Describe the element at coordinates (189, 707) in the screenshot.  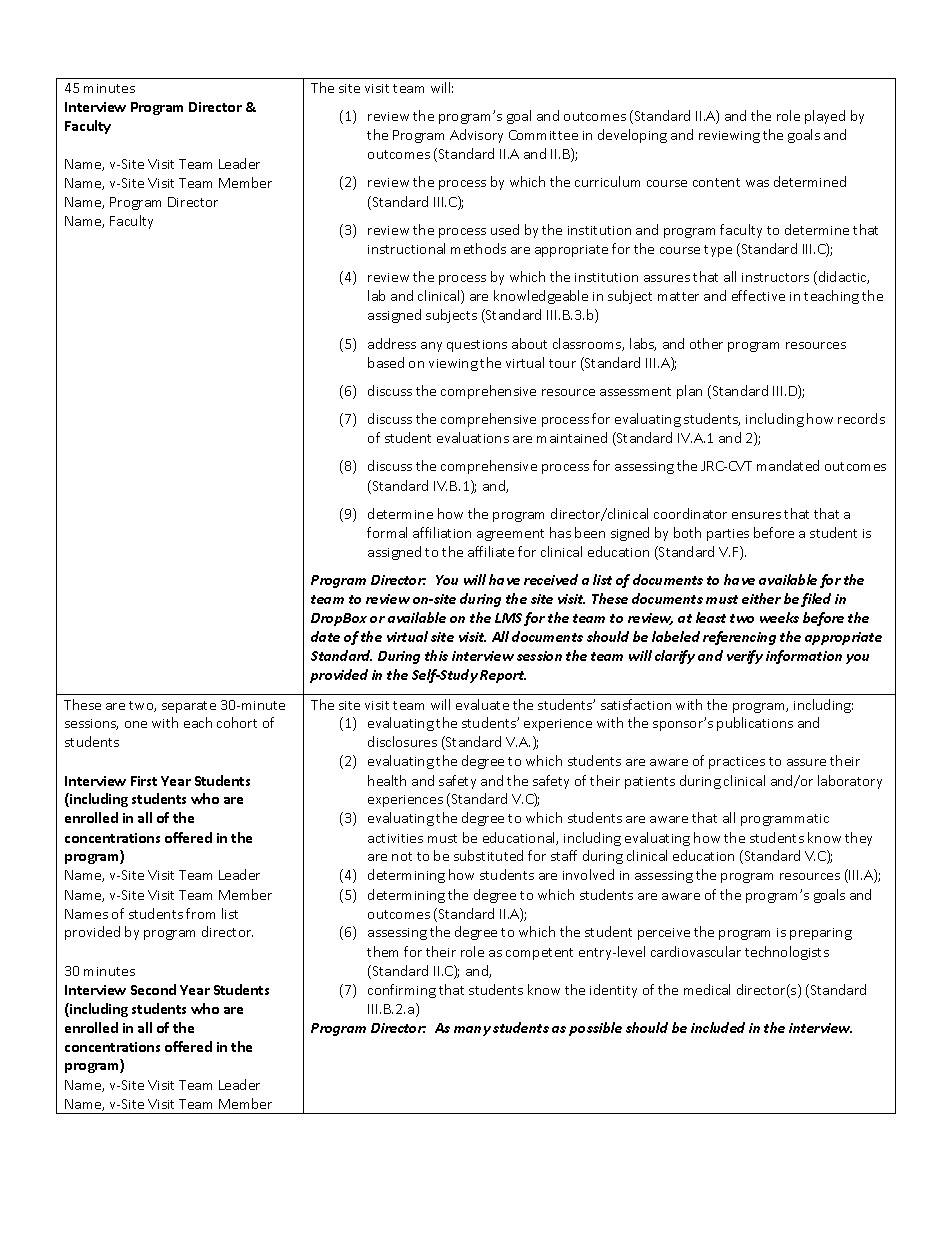
I see `separate` at that location.
